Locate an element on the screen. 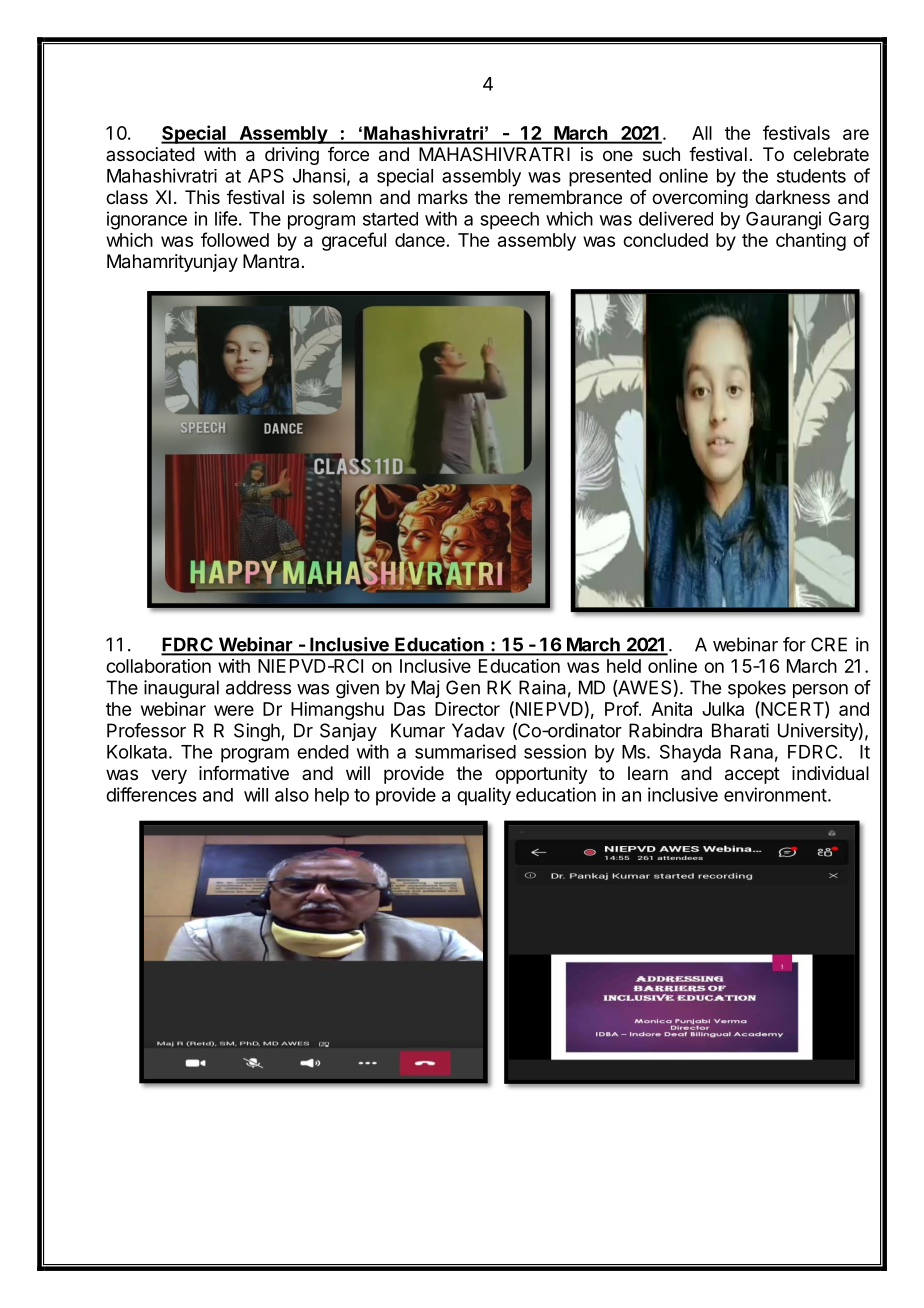 This screenshot has height=1308, width=924. associated is located at coordinates (150, 154).
